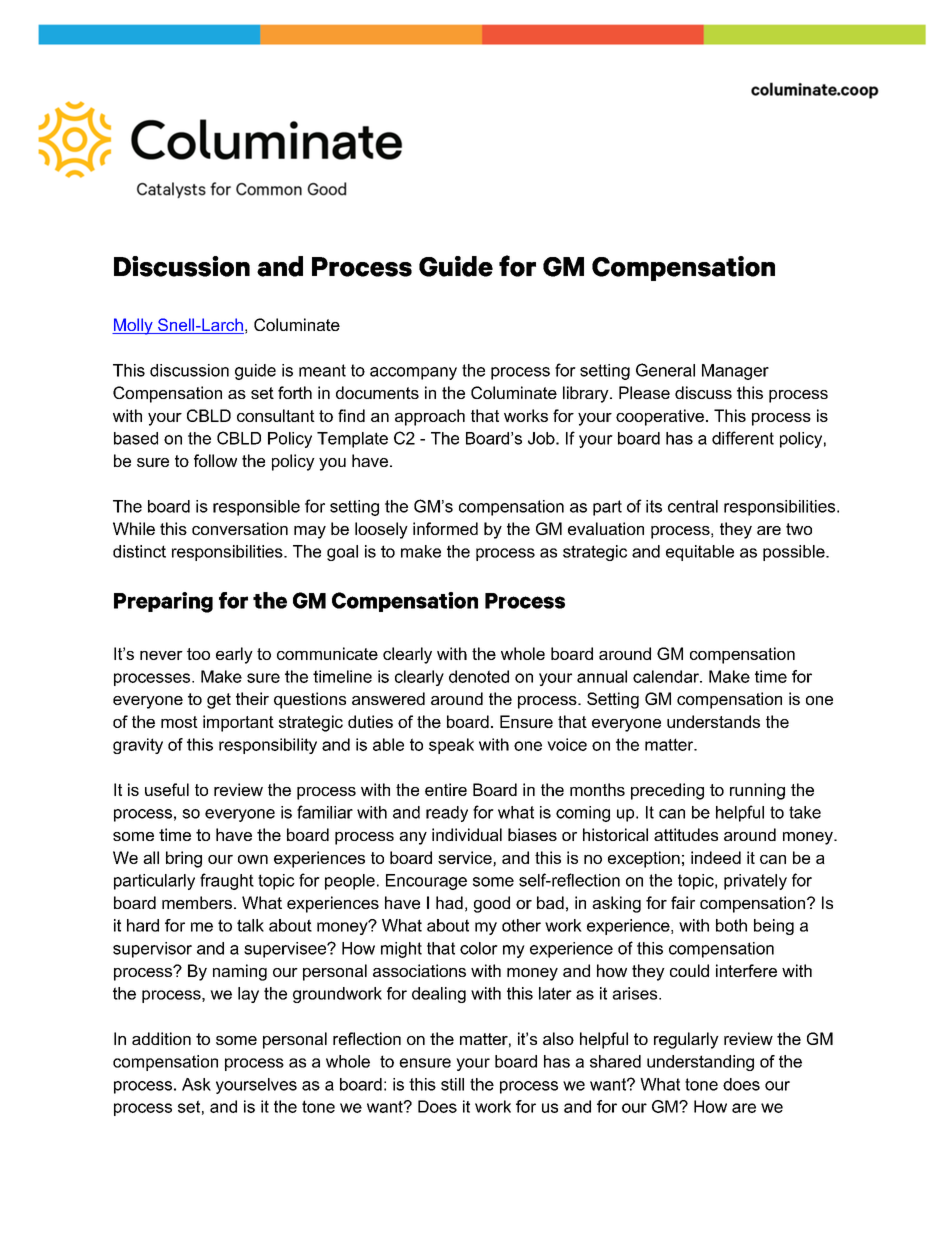 The image size is (952, 1233). Describe the element at coordinates (161, 1038) in the screenshot. I see `addition` at that location.
